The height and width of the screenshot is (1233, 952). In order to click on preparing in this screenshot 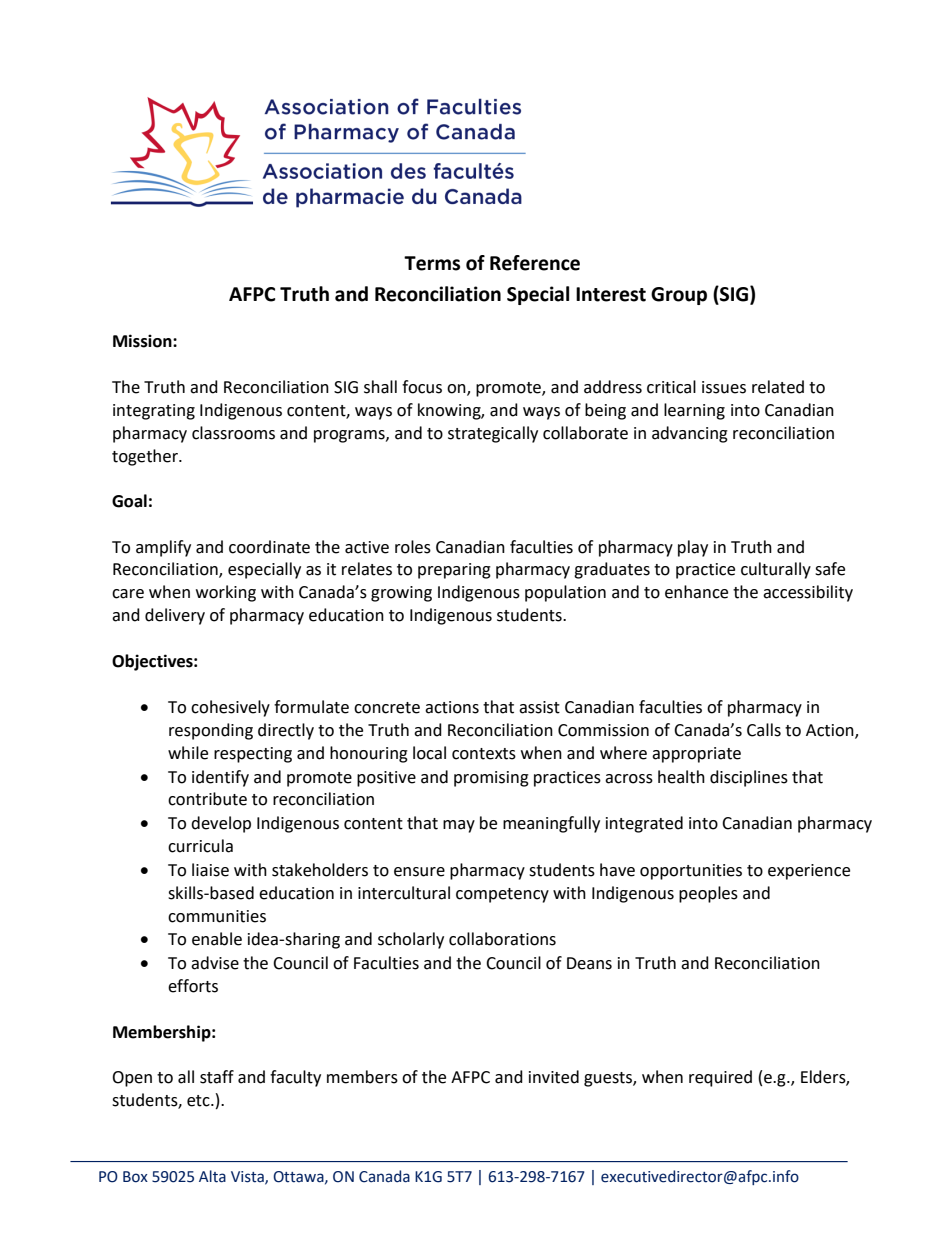, I will do `click(454, 571)`.
